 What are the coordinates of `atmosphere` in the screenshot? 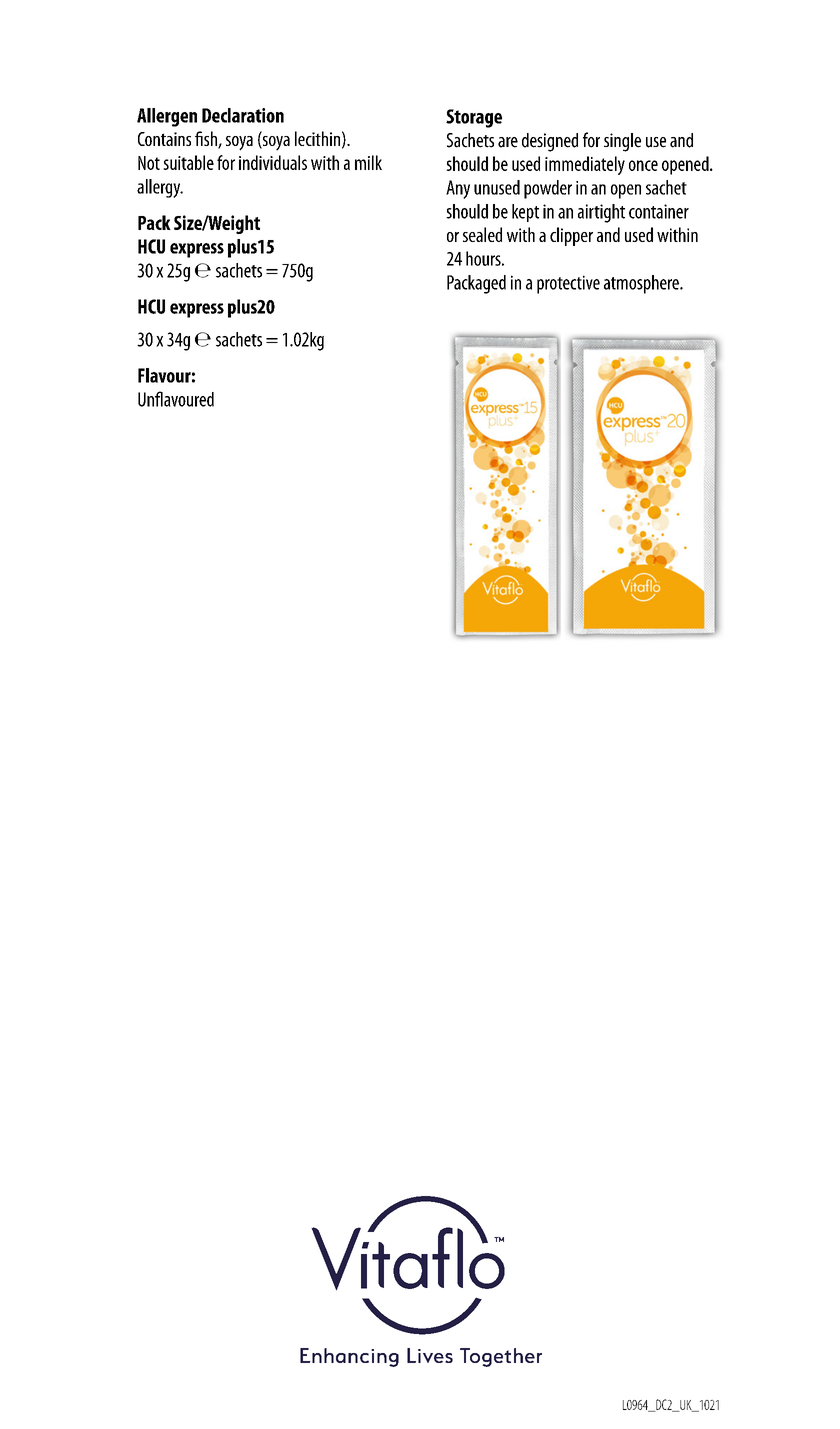 It's located at (642, 284).
